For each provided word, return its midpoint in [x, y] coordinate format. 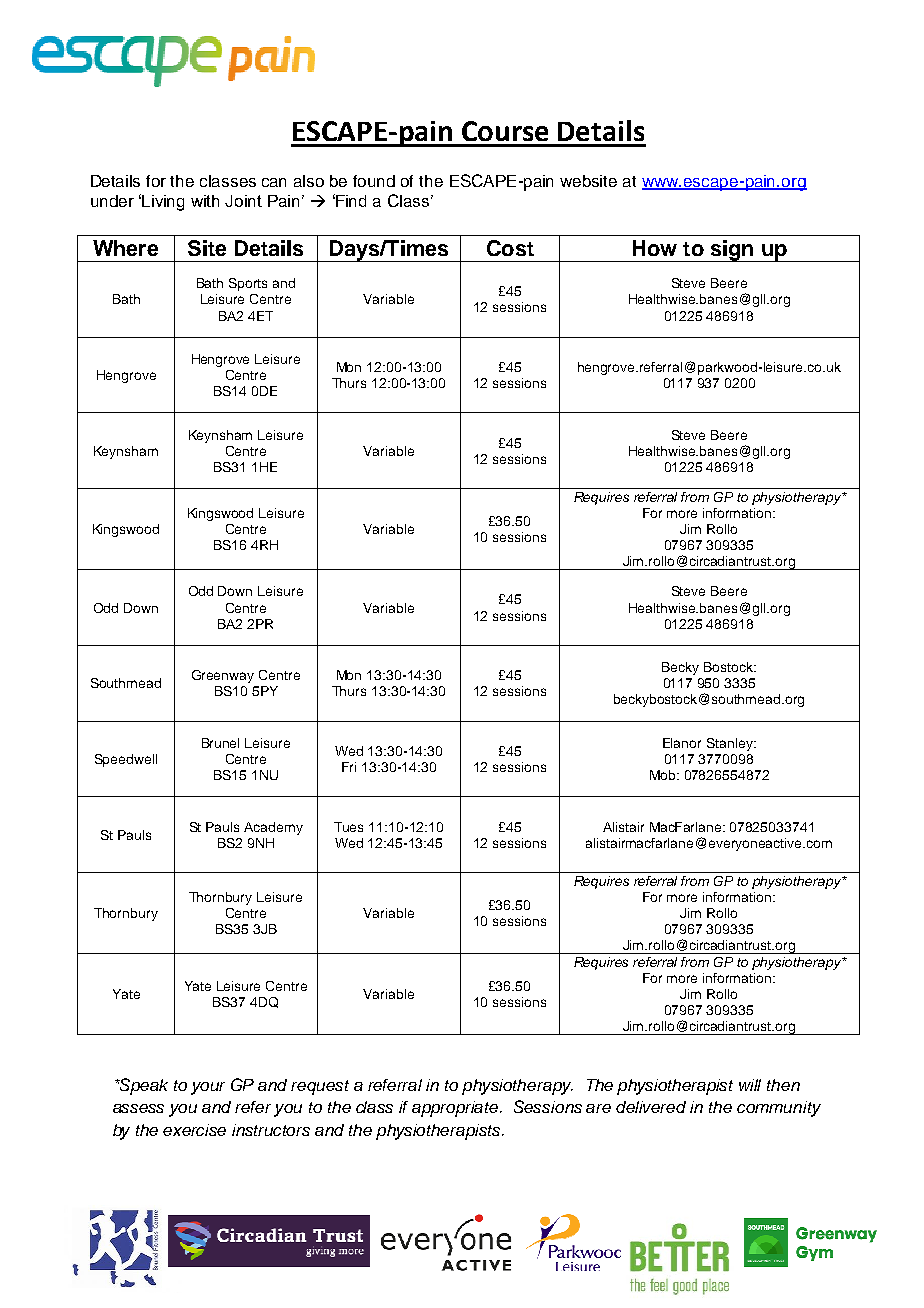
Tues [348, 827]
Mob [664, 775]
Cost [510, 248]
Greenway [223, 676]
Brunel [220, 743]
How [655, 248]
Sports [248, 284]
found [374, 181]
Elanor [682, 743]
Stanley [731, 744]
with [205, 201]
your [208, 1088]
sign [732, 251]
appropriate [456, 1109]
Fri [349, 767]
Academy [273, 828]
